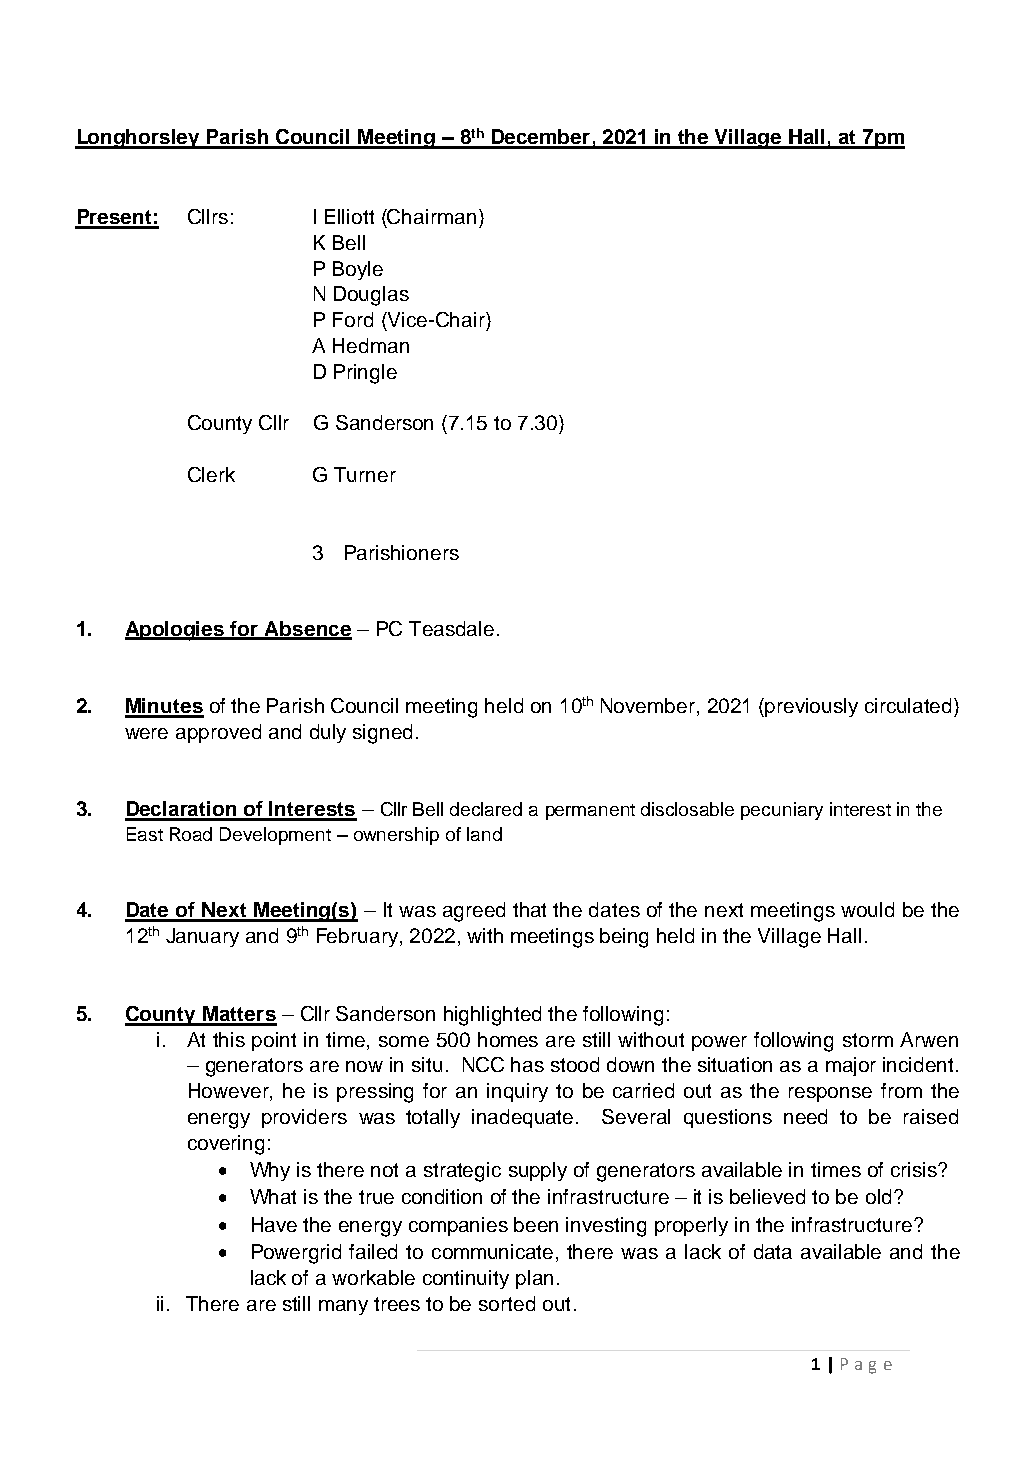 This image has height=1460, width=1032. I want to click on that, so click(529, 909).
